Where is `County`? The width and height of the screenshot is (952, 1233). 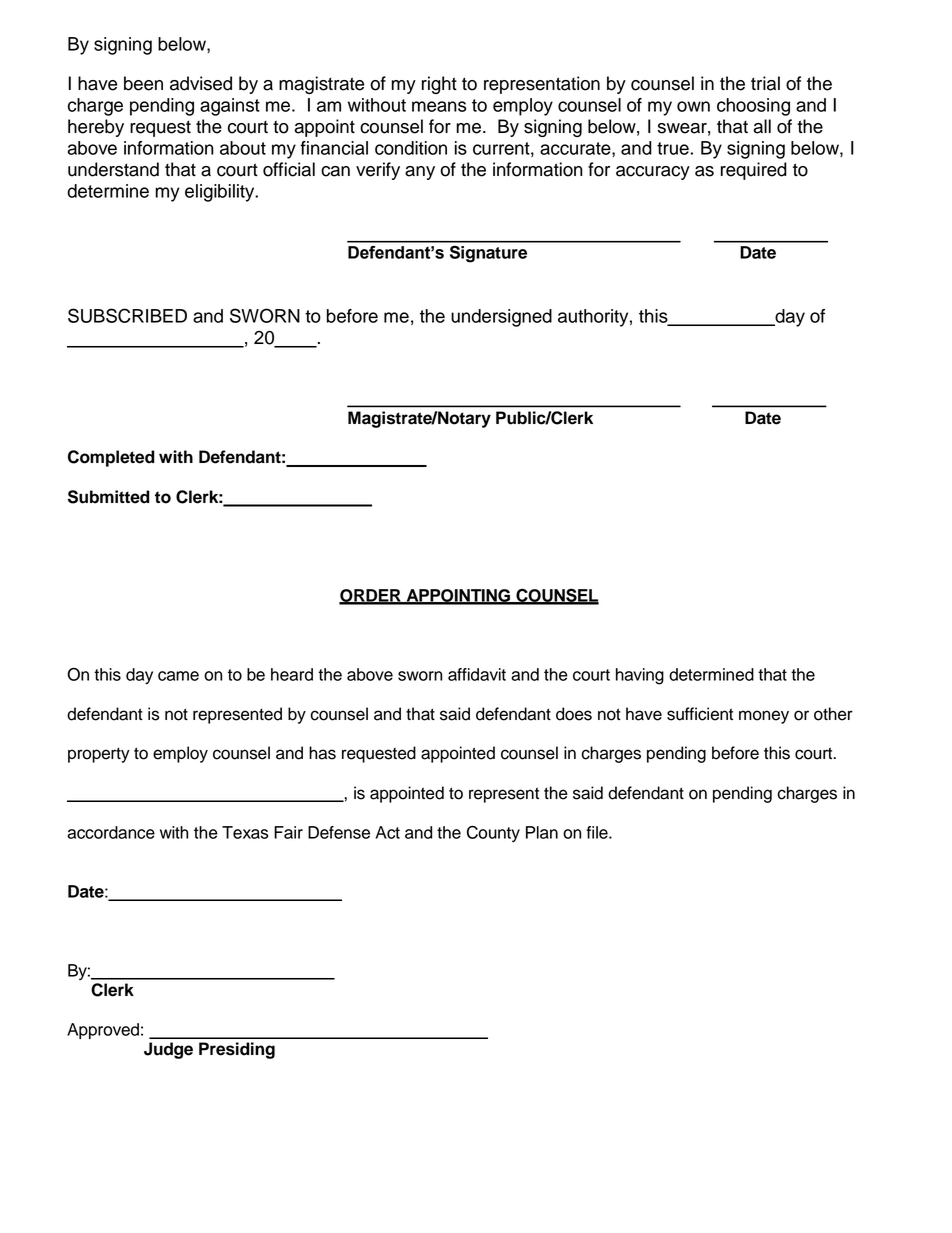
County is located at coordinates (493, 834).
